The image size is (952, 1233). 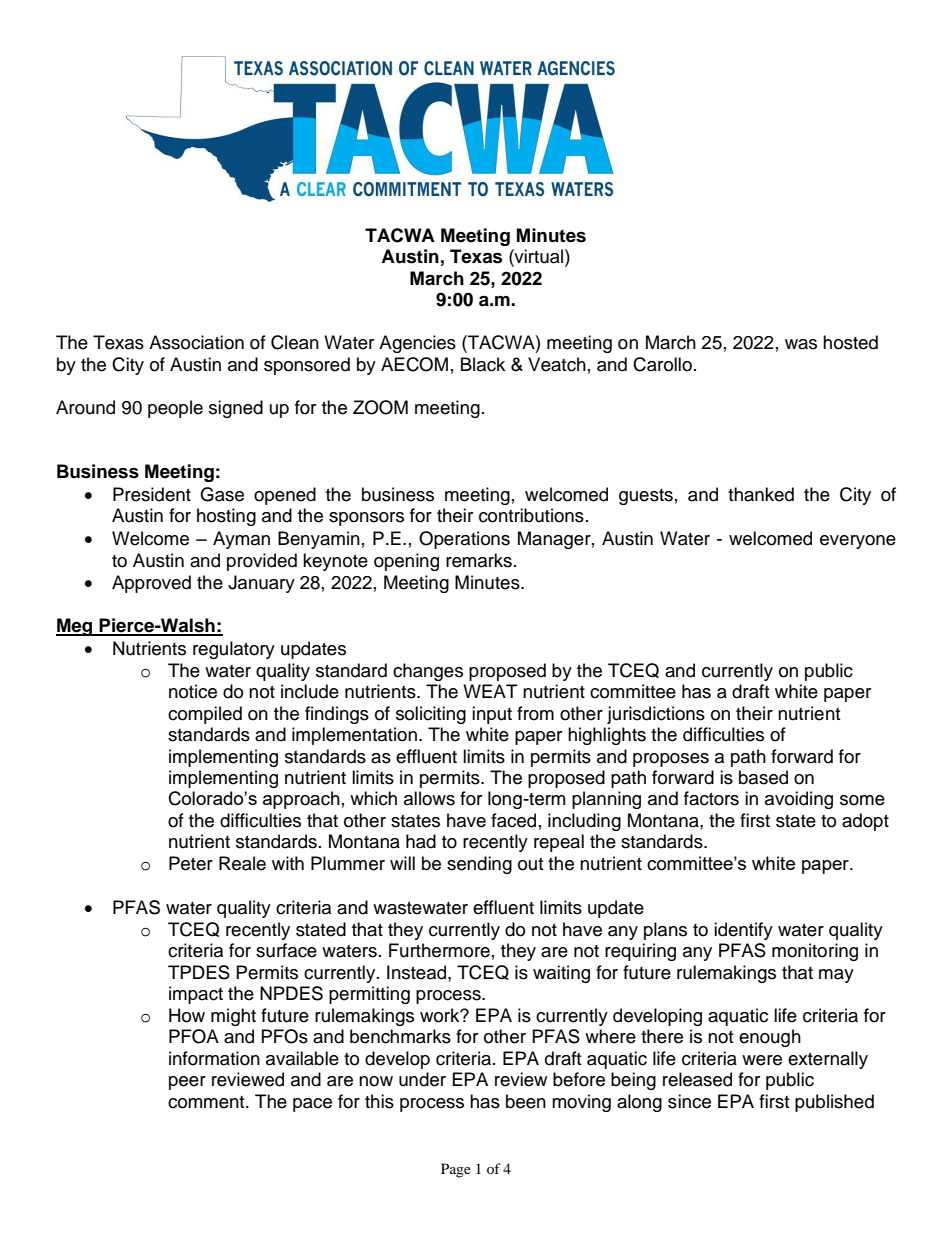 I want to click on Association, so click(x=196, y=342).
